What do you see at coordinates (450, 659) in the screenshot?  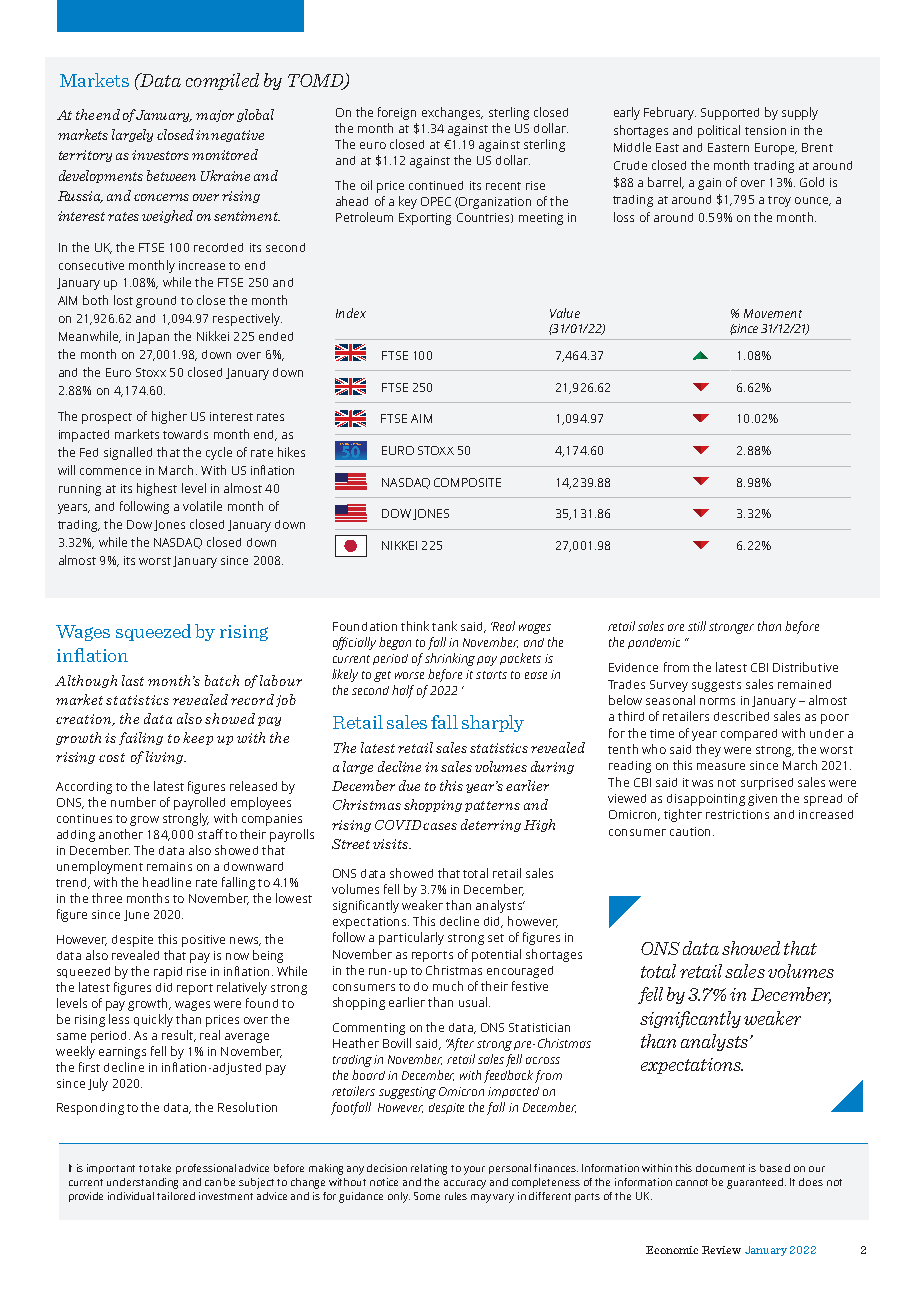 I see `shrinking` at bounding box center [450, 659].
